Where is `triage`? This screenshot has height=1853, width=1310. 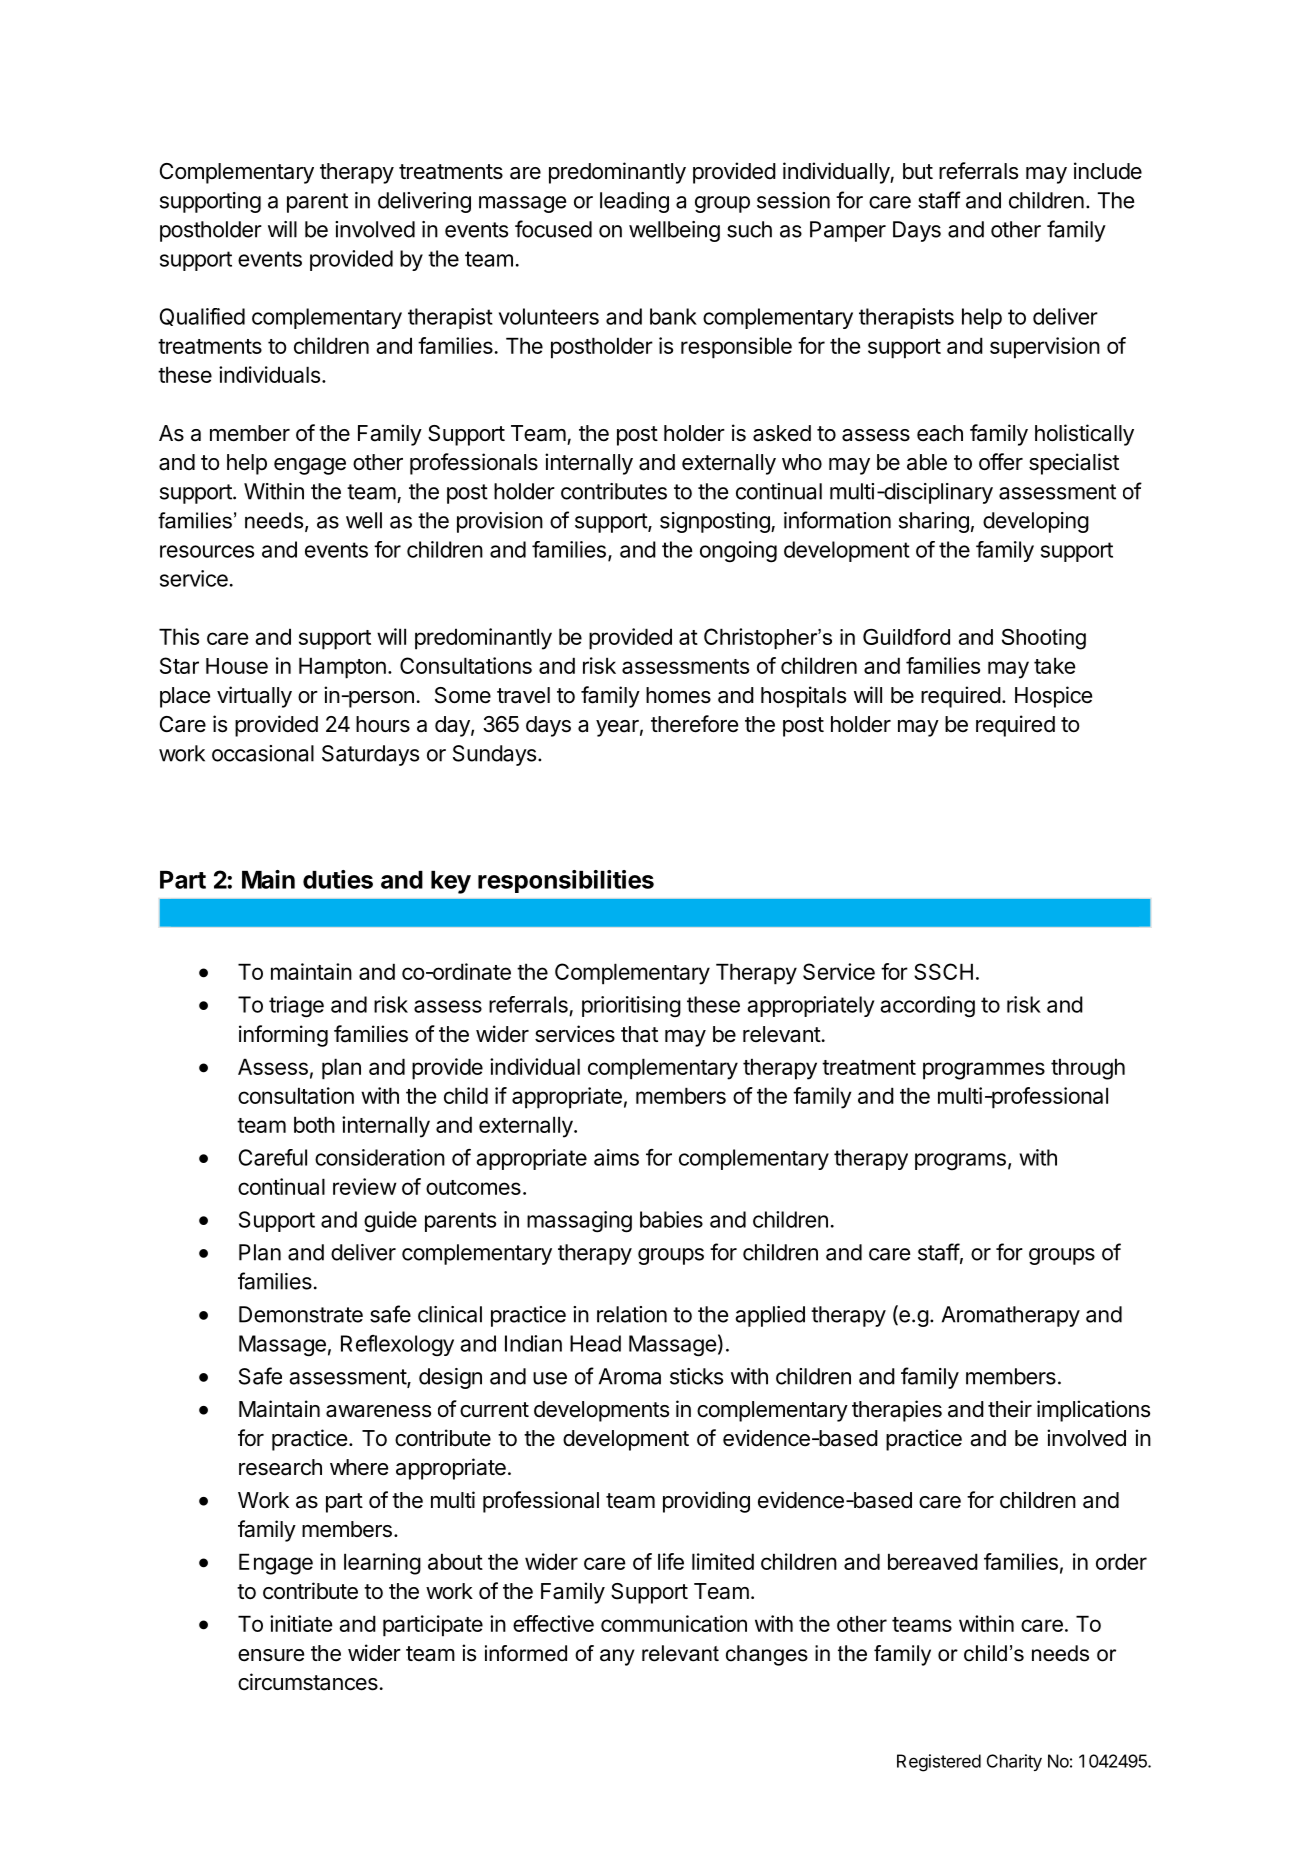 triage is located at coordinates (296, 1007).
